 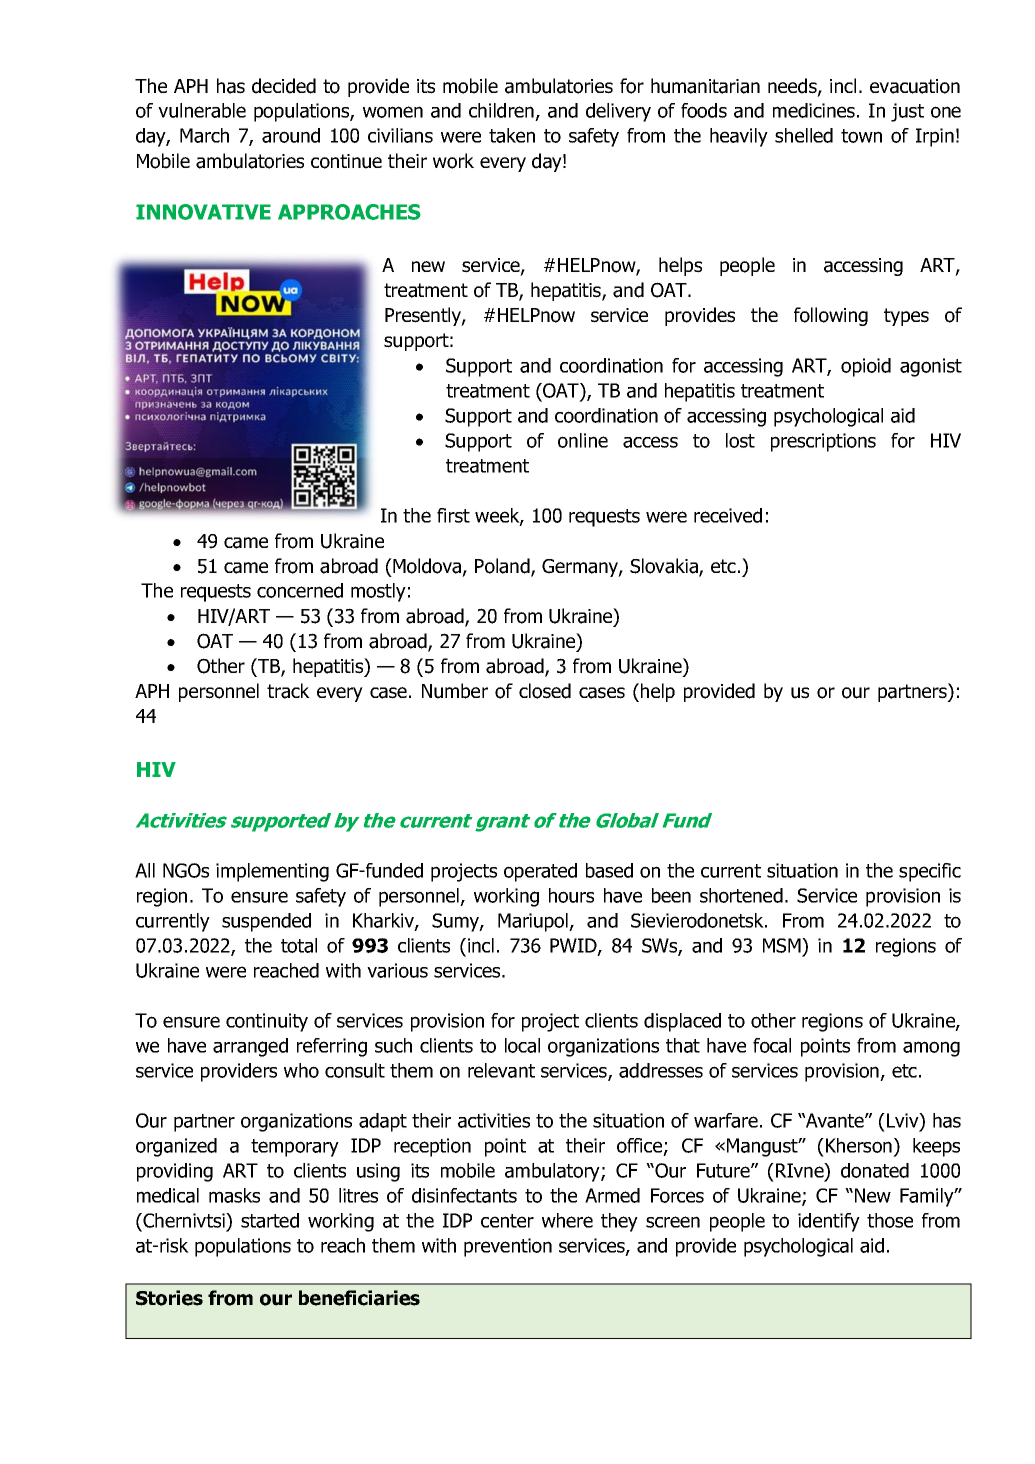 What do you see at coordinates (288, 691) in the screenshot?
I see `track` at bounding box center [288, 691].
